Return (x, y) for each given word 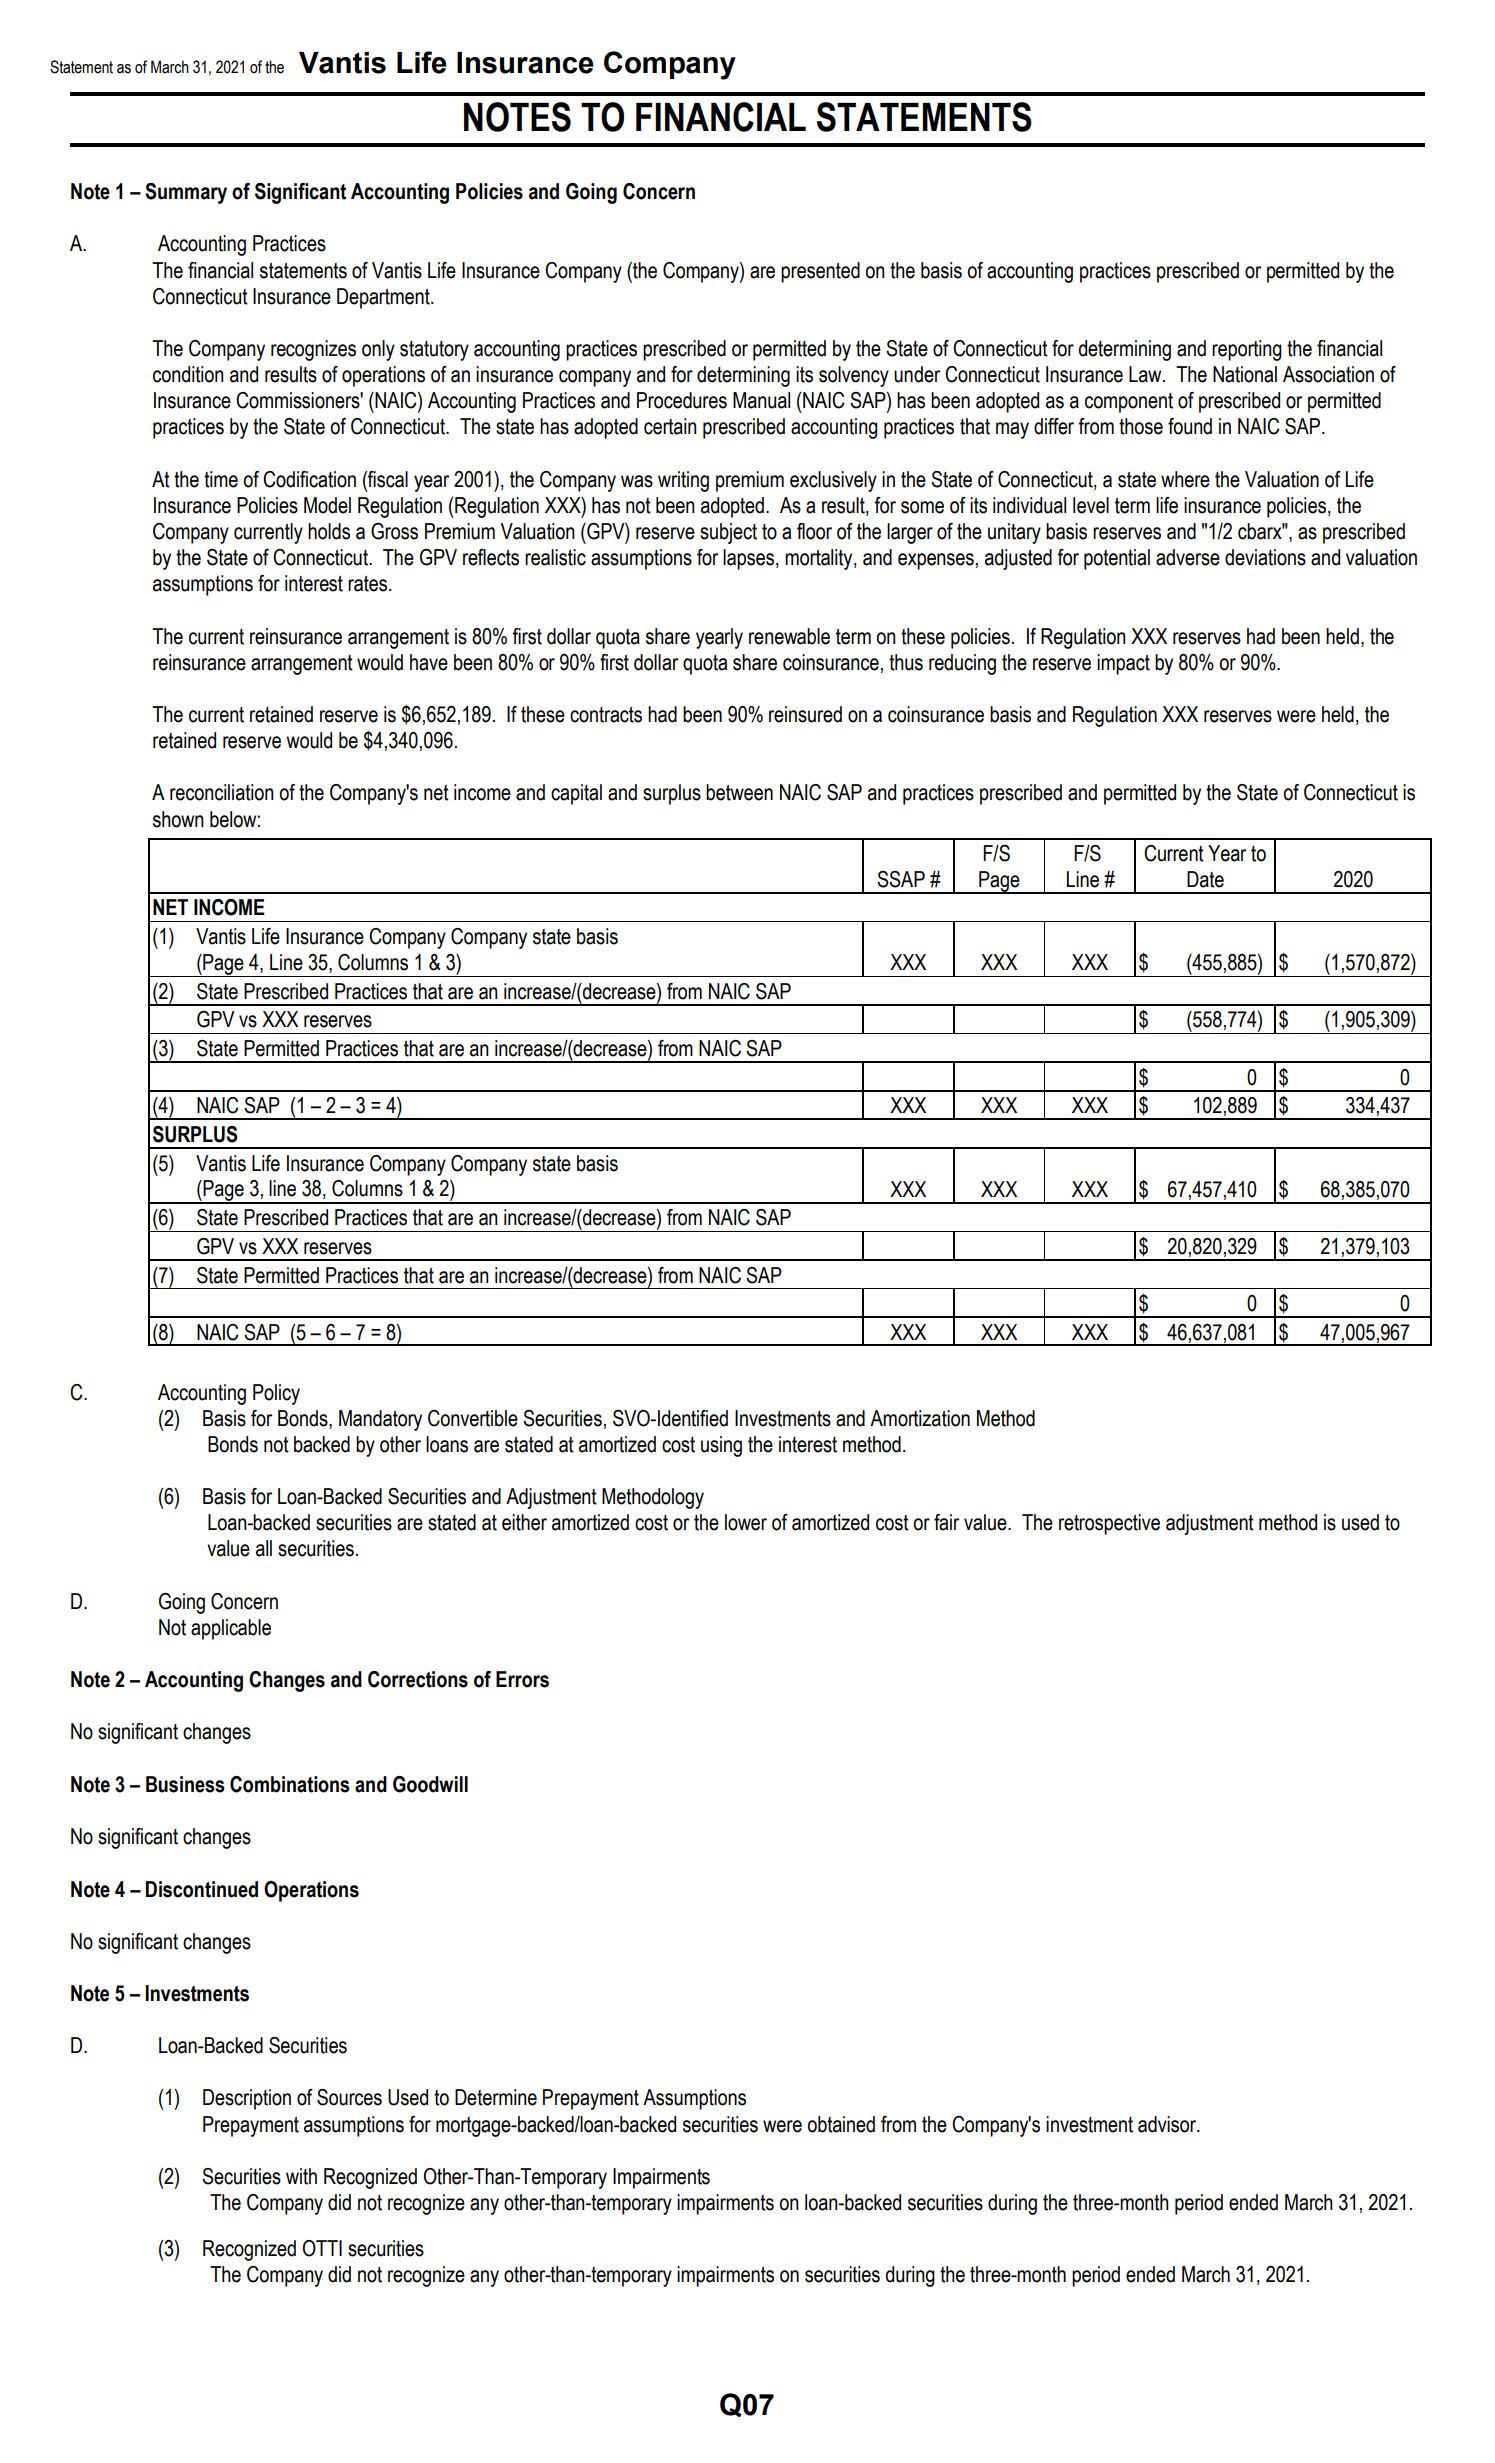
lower (746, 1522)
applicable (231, 1629)
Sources (349, 2097)
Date (1205, 879)
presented (820, 272)
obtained (841, 2124)
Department (384, 298)
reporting (1247, 350)
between (739, 792)
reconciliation (222, 792)
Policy (276, 1394)
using (721, 1446)
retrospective (1109, 1524)
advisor (1168, 2124)
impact (1123, 664)
